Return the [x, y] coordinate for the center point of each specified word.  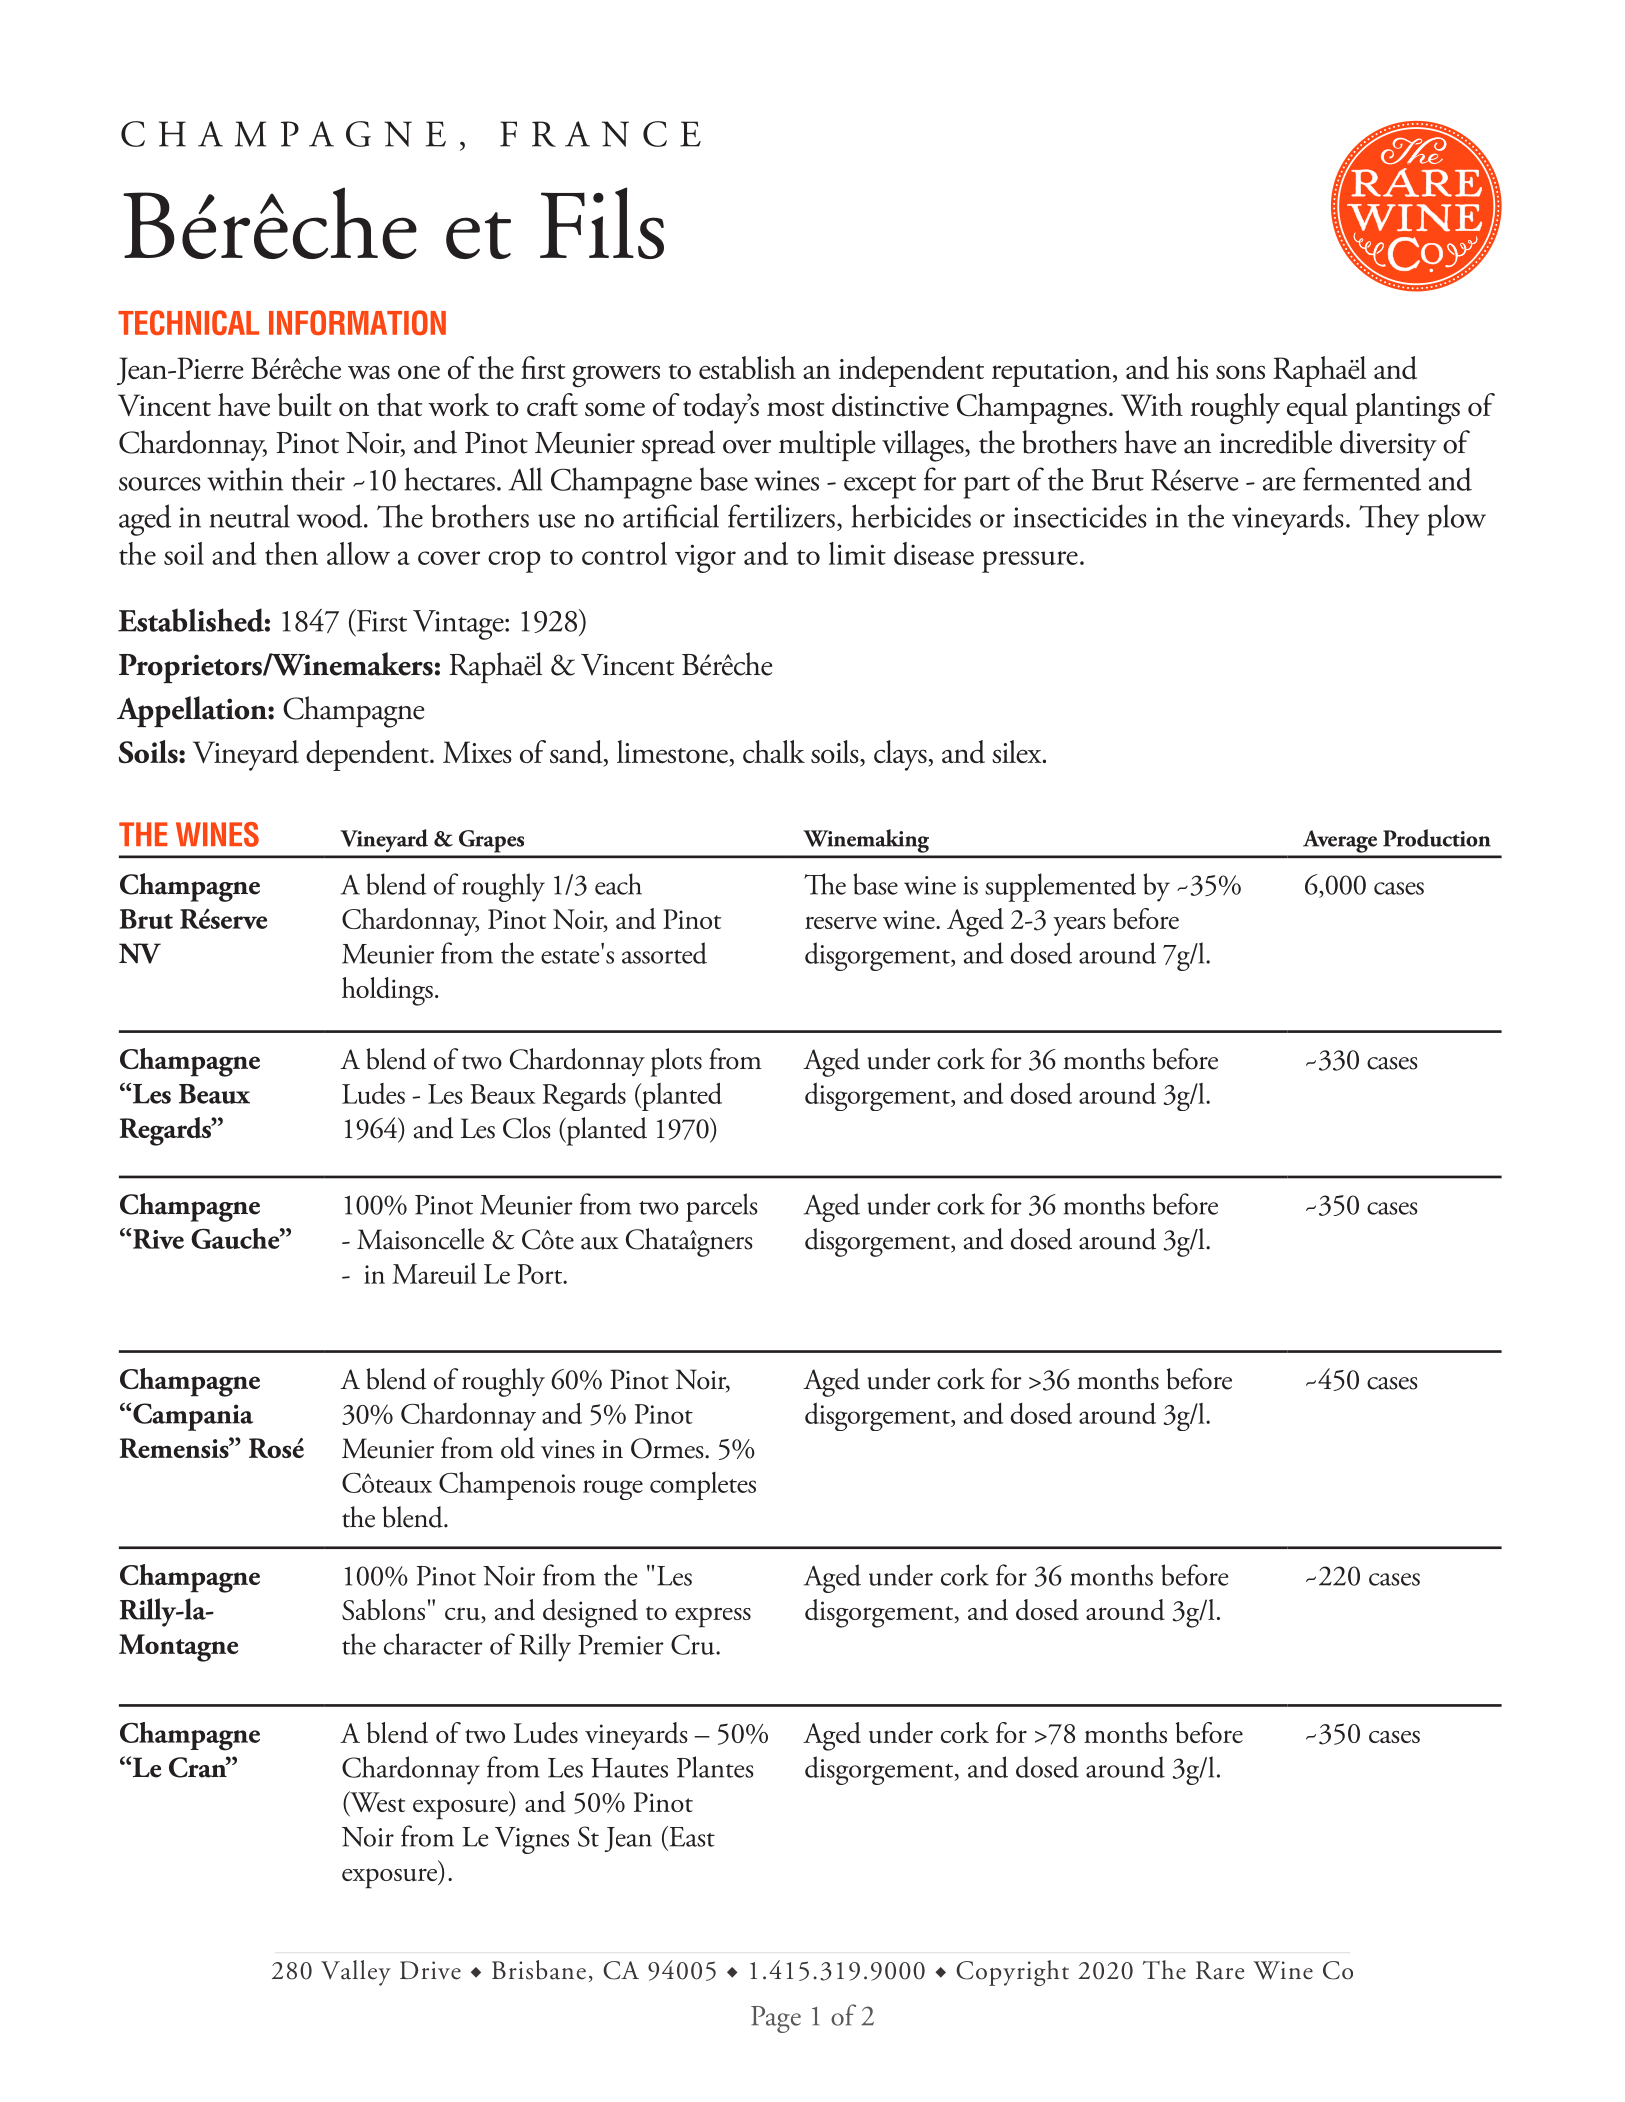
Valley [356, 1973]
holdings [387, 991]
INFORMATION [357, 322]
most [795, 408]
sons [1240, 372]
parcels [722, 1207]
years [1079, 926]
